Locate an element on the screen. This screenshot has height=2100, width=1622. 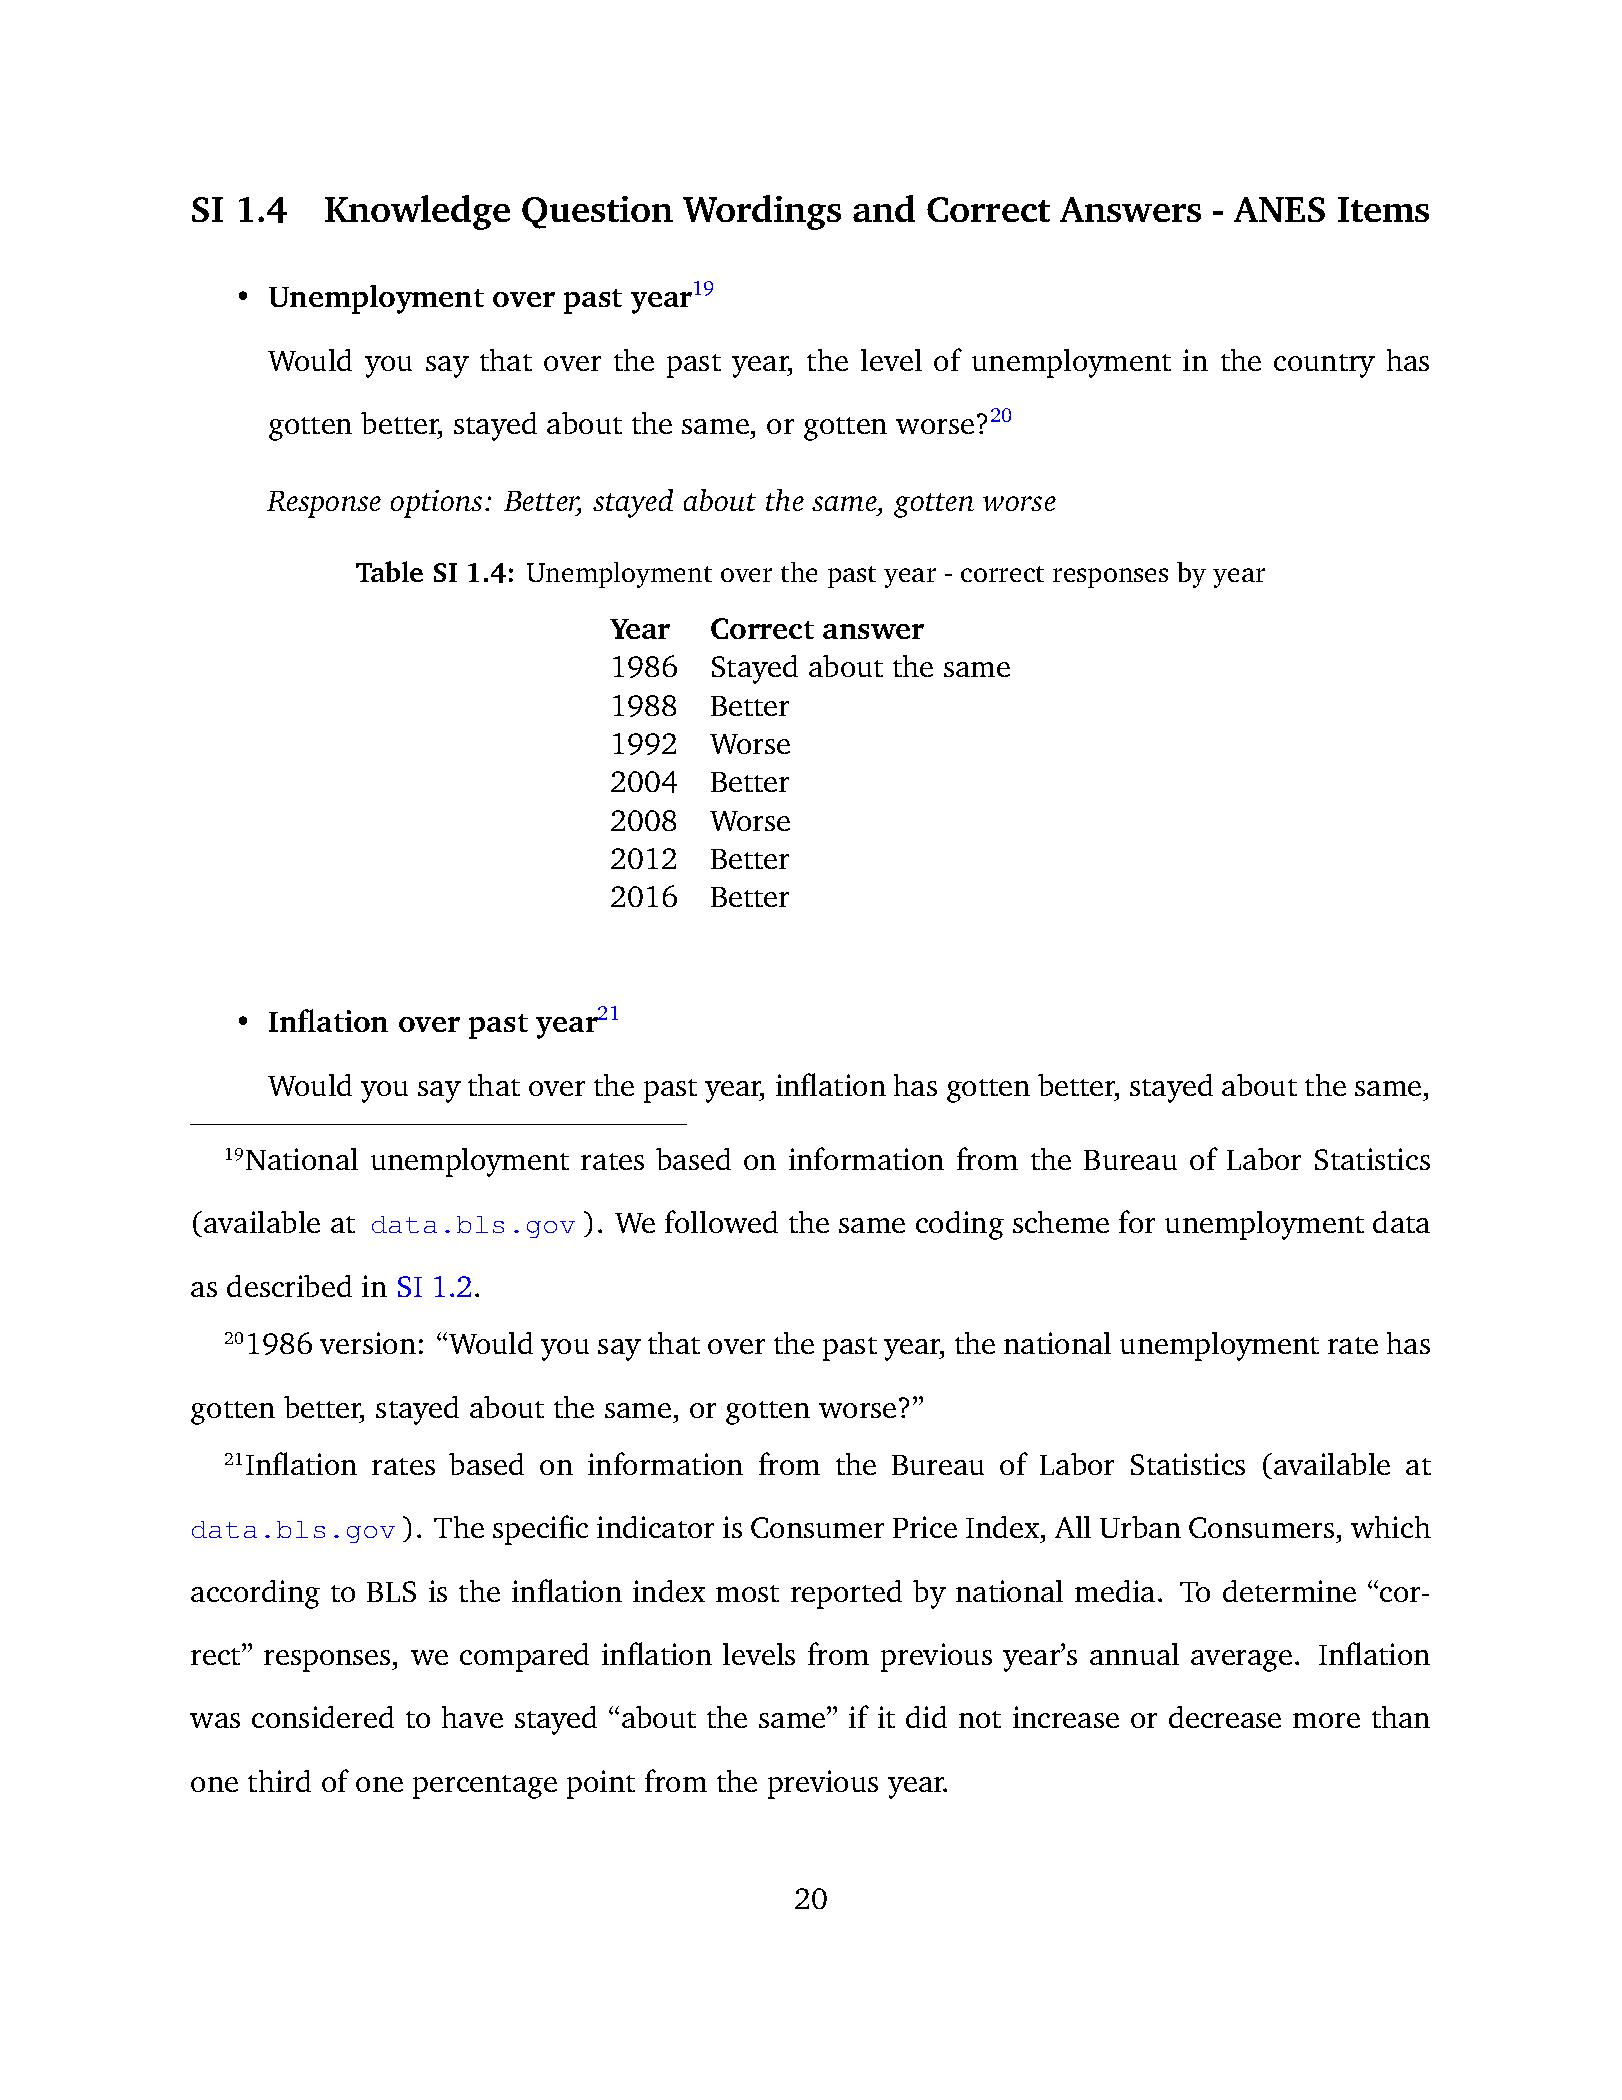
Urban is located at coordinates (1140, 1527).
